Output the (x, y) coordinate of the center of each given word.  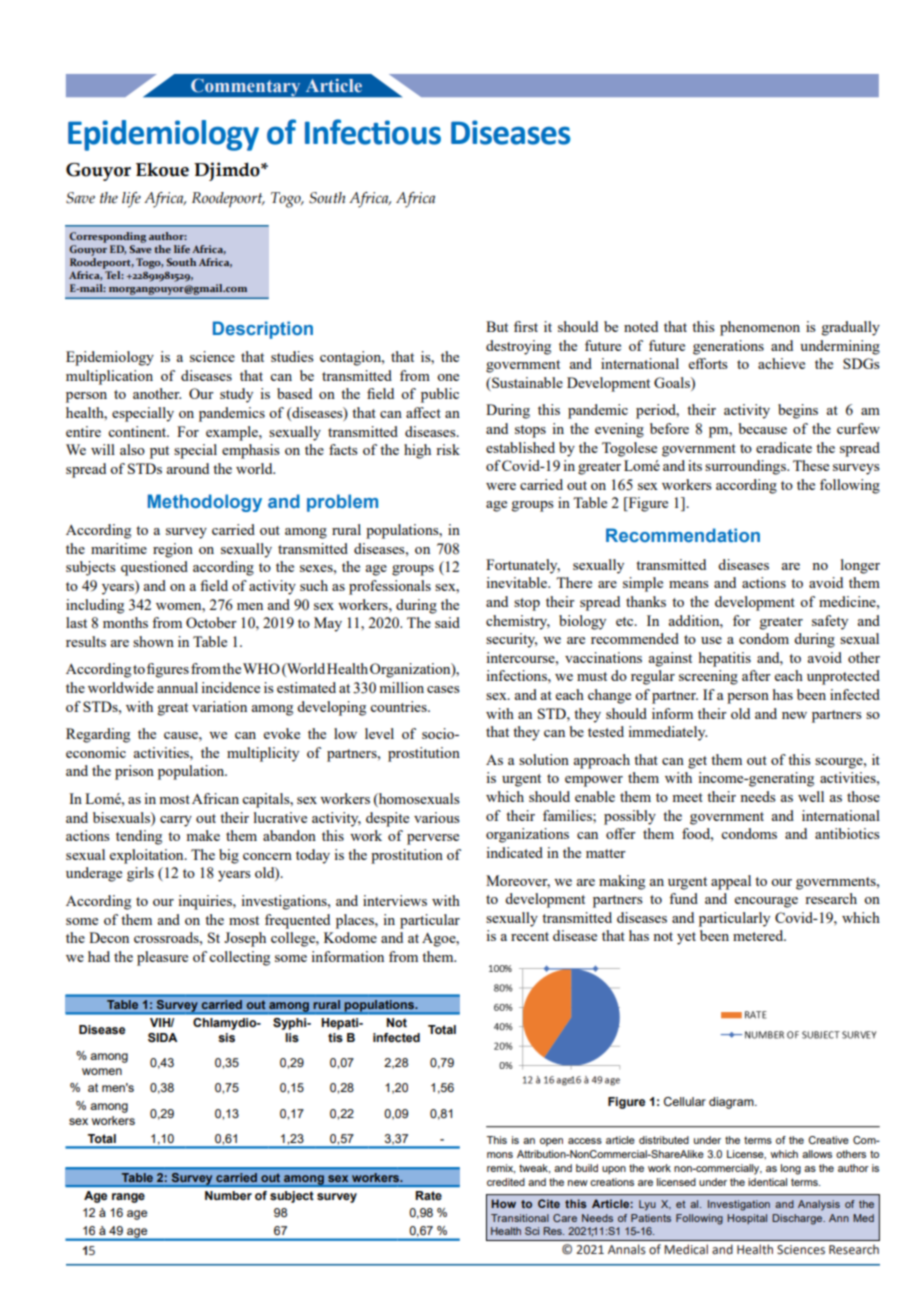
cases (443, 689)
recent (530, 936)
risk (448, 449)
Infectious (373, 132)
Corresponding (107, 237)
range (128, 1198)
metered (759, 935)
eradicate (784, 447)
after (756, 675)
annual (177, 687)
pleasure (162, 958)
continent (138, 431)
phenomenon (760, 328)
